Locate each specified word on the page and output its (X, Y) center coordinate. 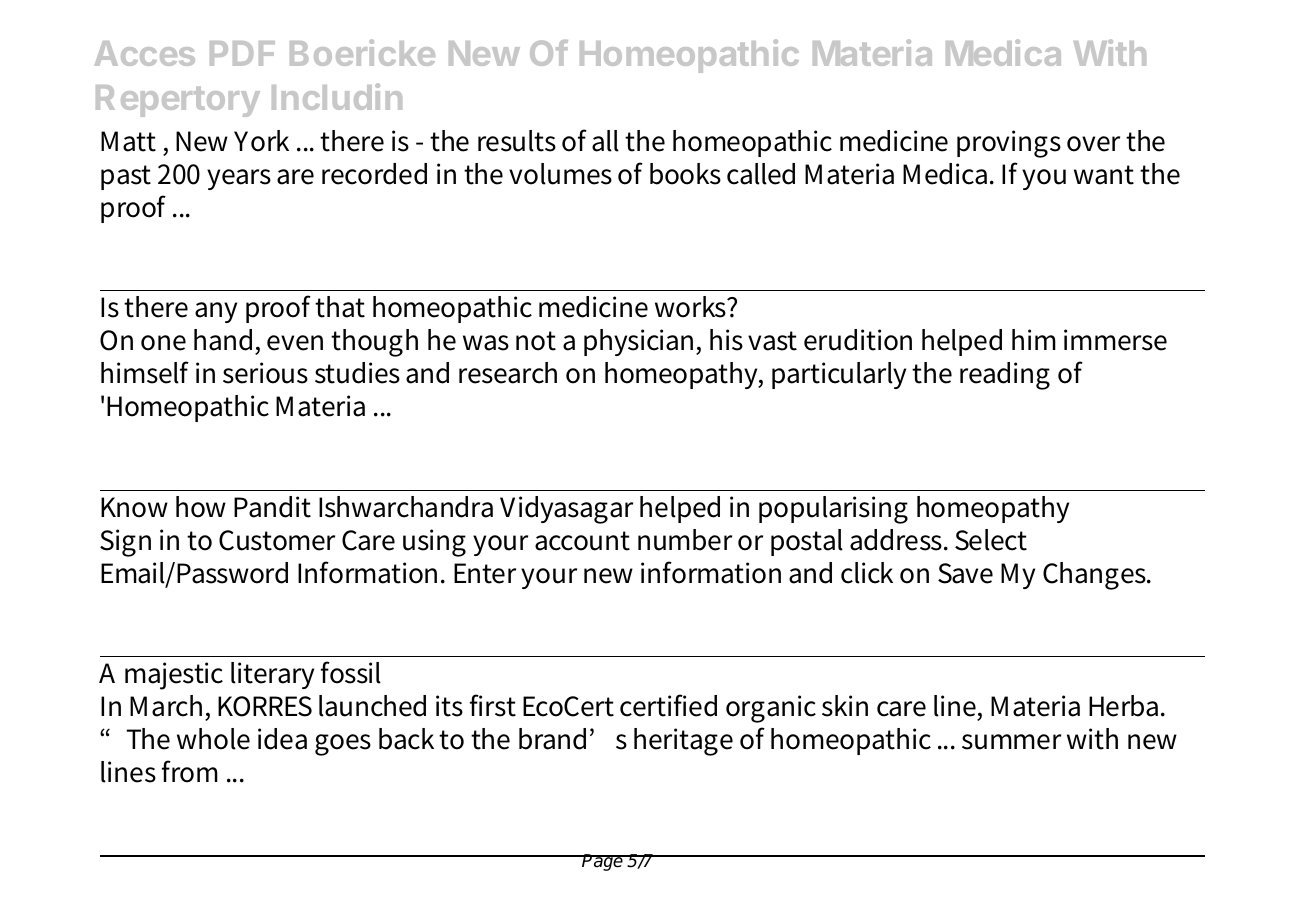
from (190, 771)
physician (640, 342)
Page (603, 862)
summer (1011, 742)
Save (965, 573)
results (517, 141)
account (582, 541)
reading (1005, 376)
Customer (277, 540)
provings (1009, 144)
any (216, 312)
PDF (242, 53)
